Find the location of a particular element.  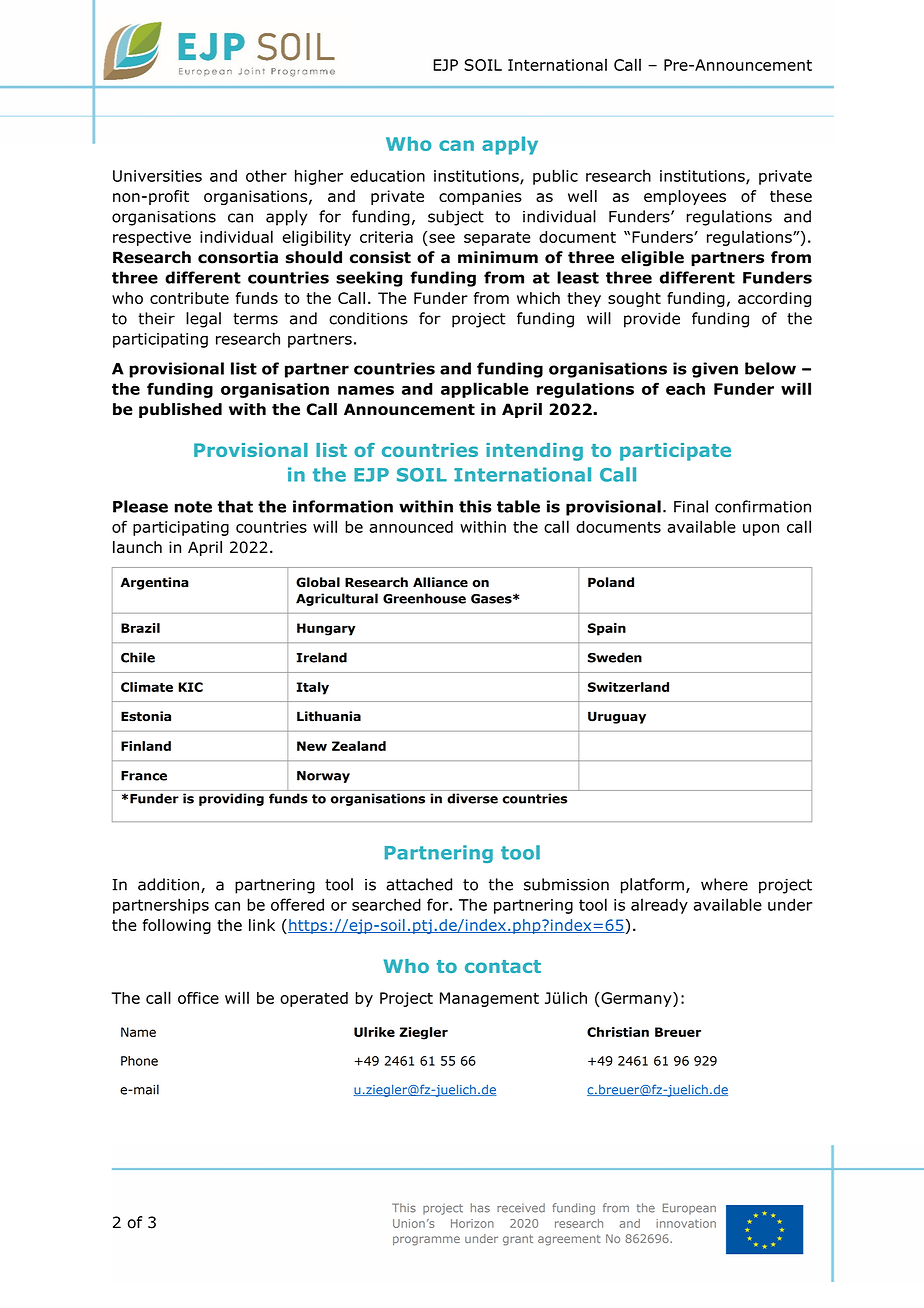

has is located at coordinates (480, 1208).
